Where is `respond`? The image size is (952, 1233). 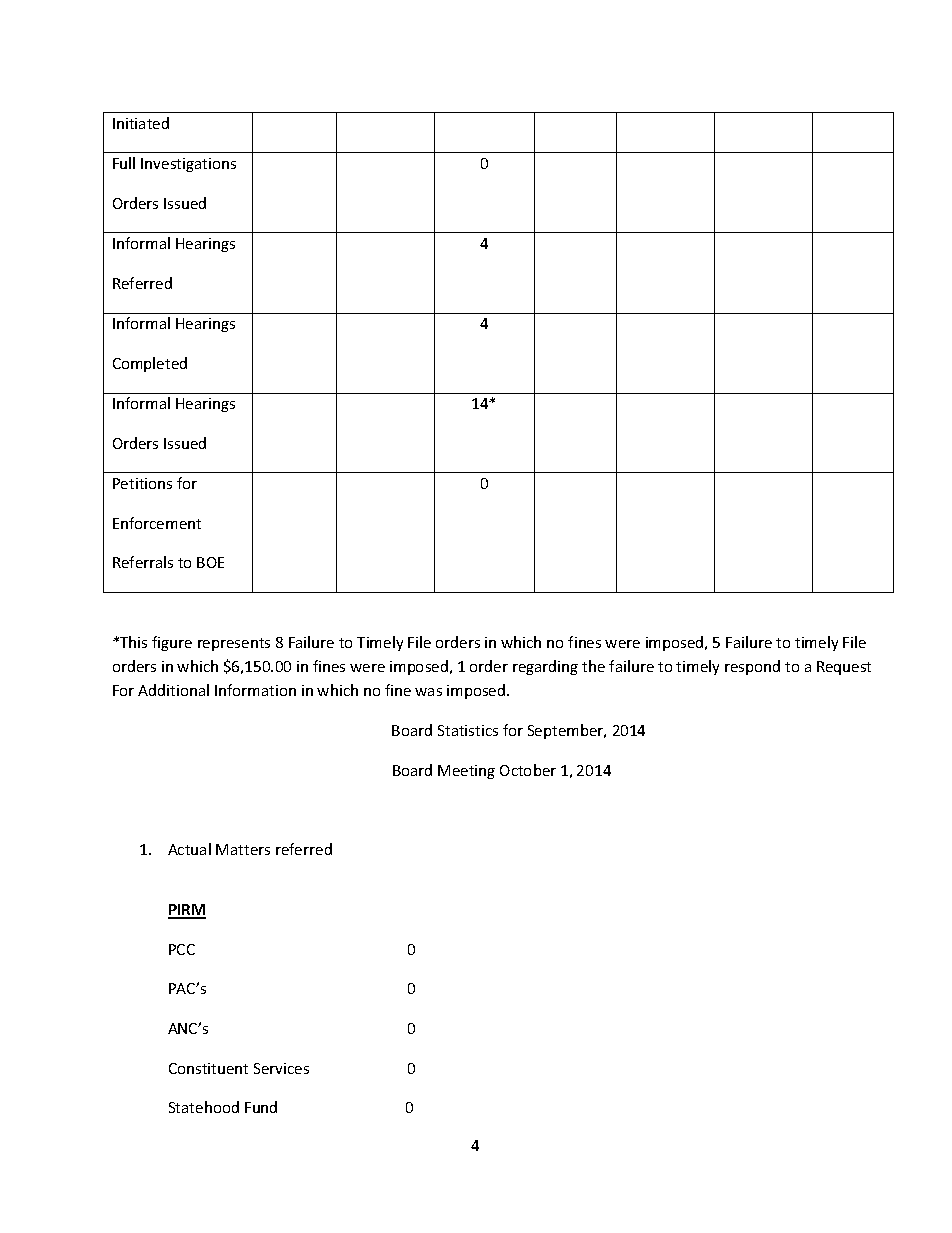 respond is located at coordinates (752, 667).
